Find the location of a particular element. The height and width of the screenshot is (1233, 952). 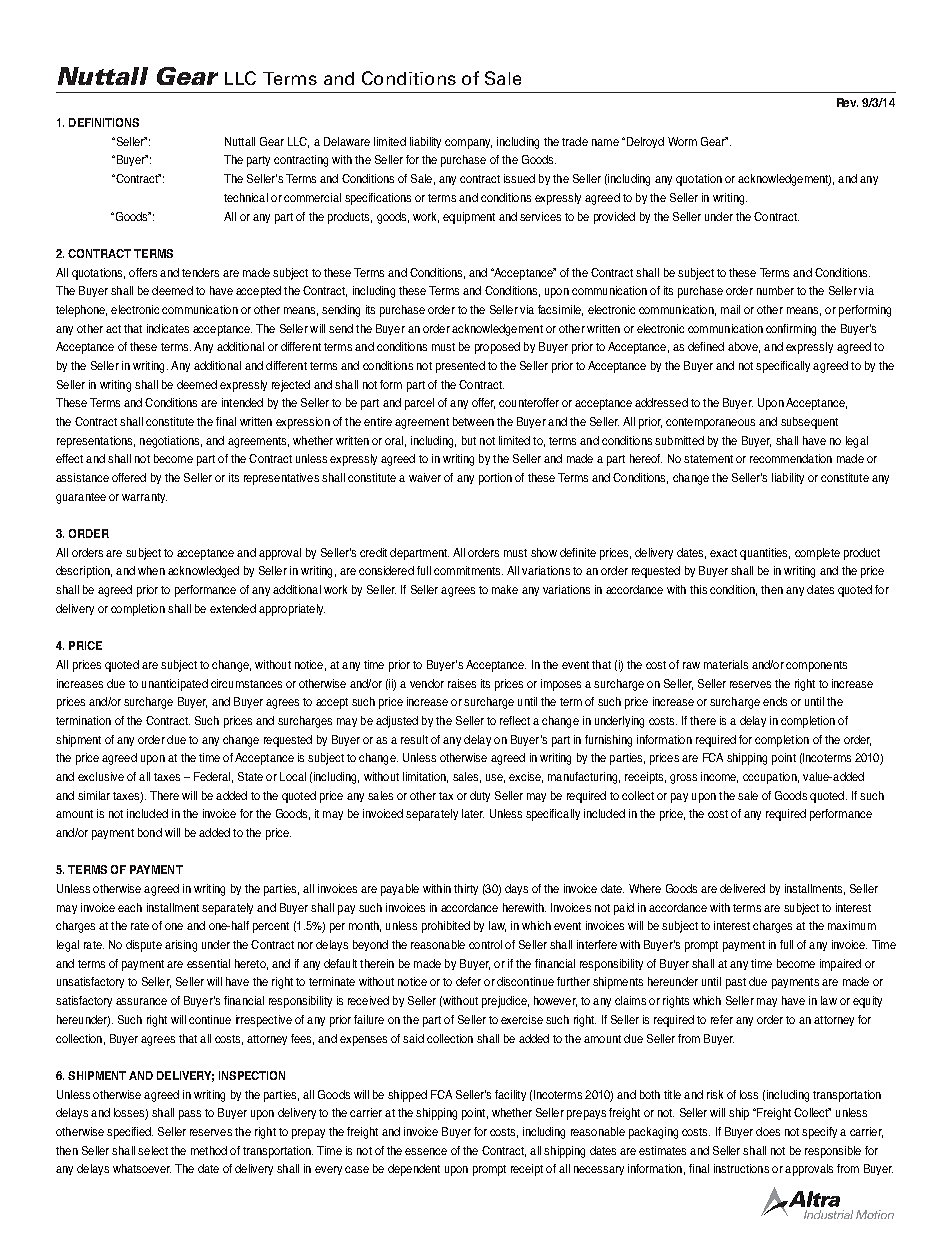

Rev is located at coordinates (847, 102).
